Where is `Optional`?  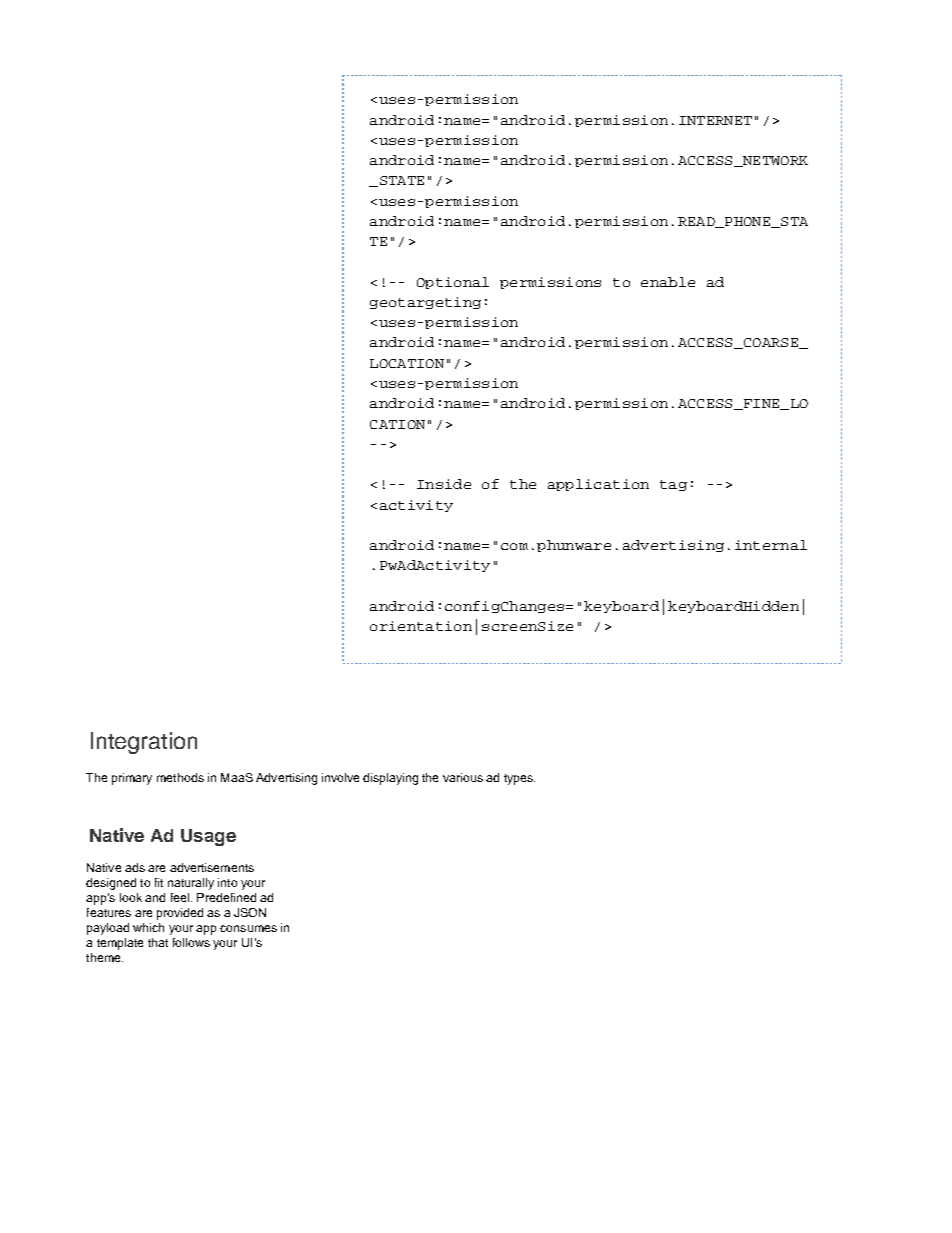 Optional is located at coordinates (453, 283).
